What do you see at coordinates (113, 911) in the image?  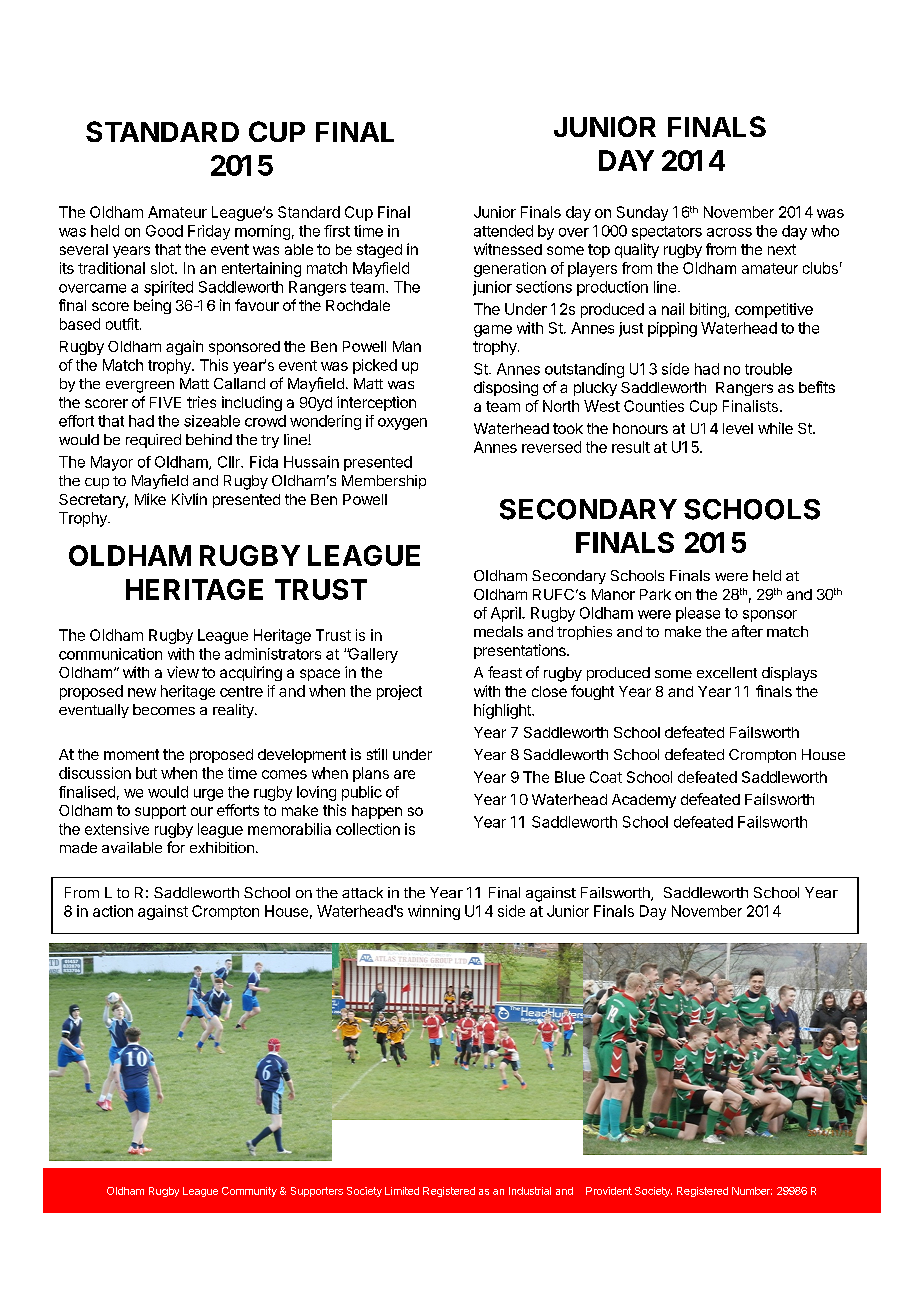 I see `action` at bounding box center [113, 911].
